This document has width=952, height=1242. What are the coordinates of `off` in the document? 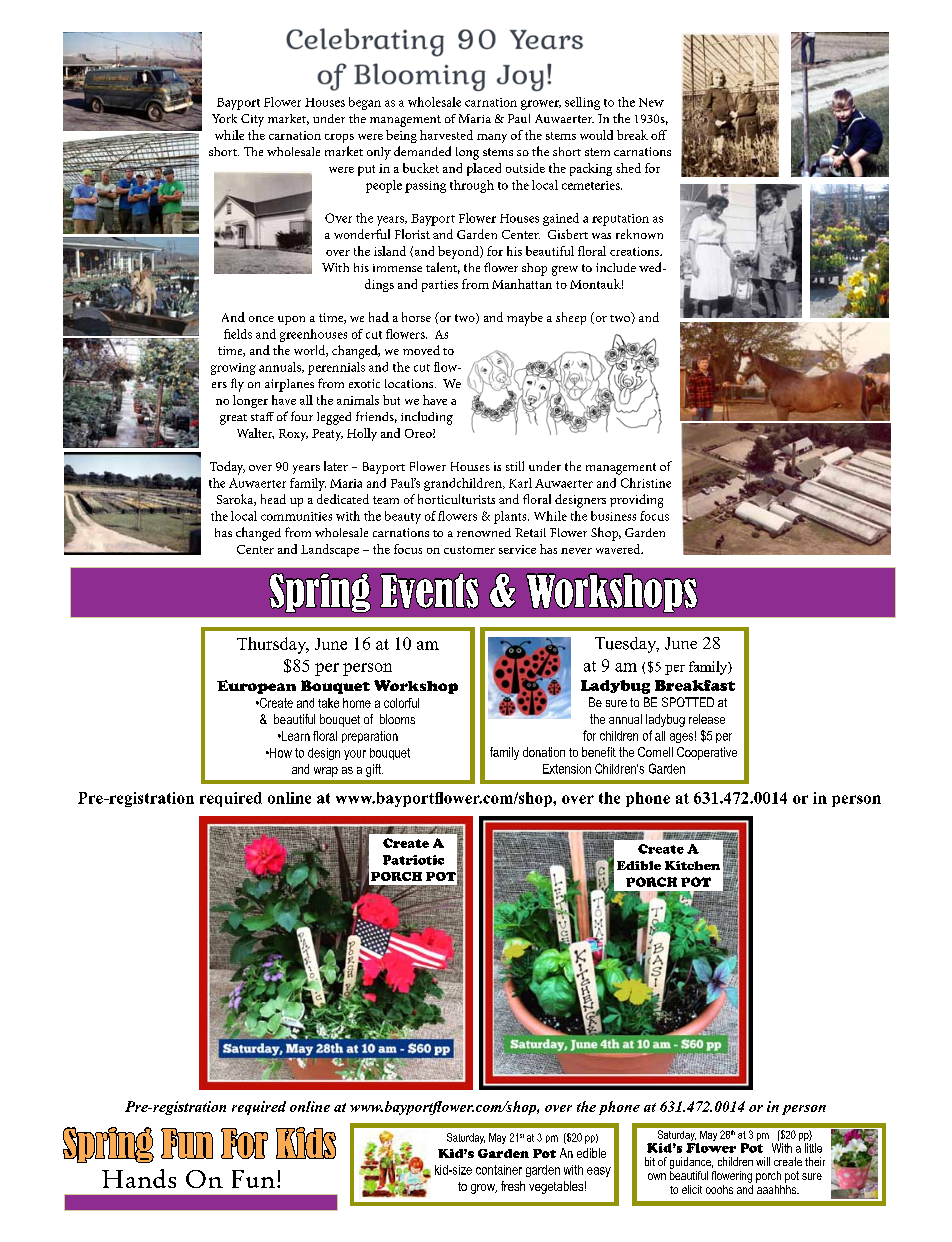 It's located at (659, 135).
